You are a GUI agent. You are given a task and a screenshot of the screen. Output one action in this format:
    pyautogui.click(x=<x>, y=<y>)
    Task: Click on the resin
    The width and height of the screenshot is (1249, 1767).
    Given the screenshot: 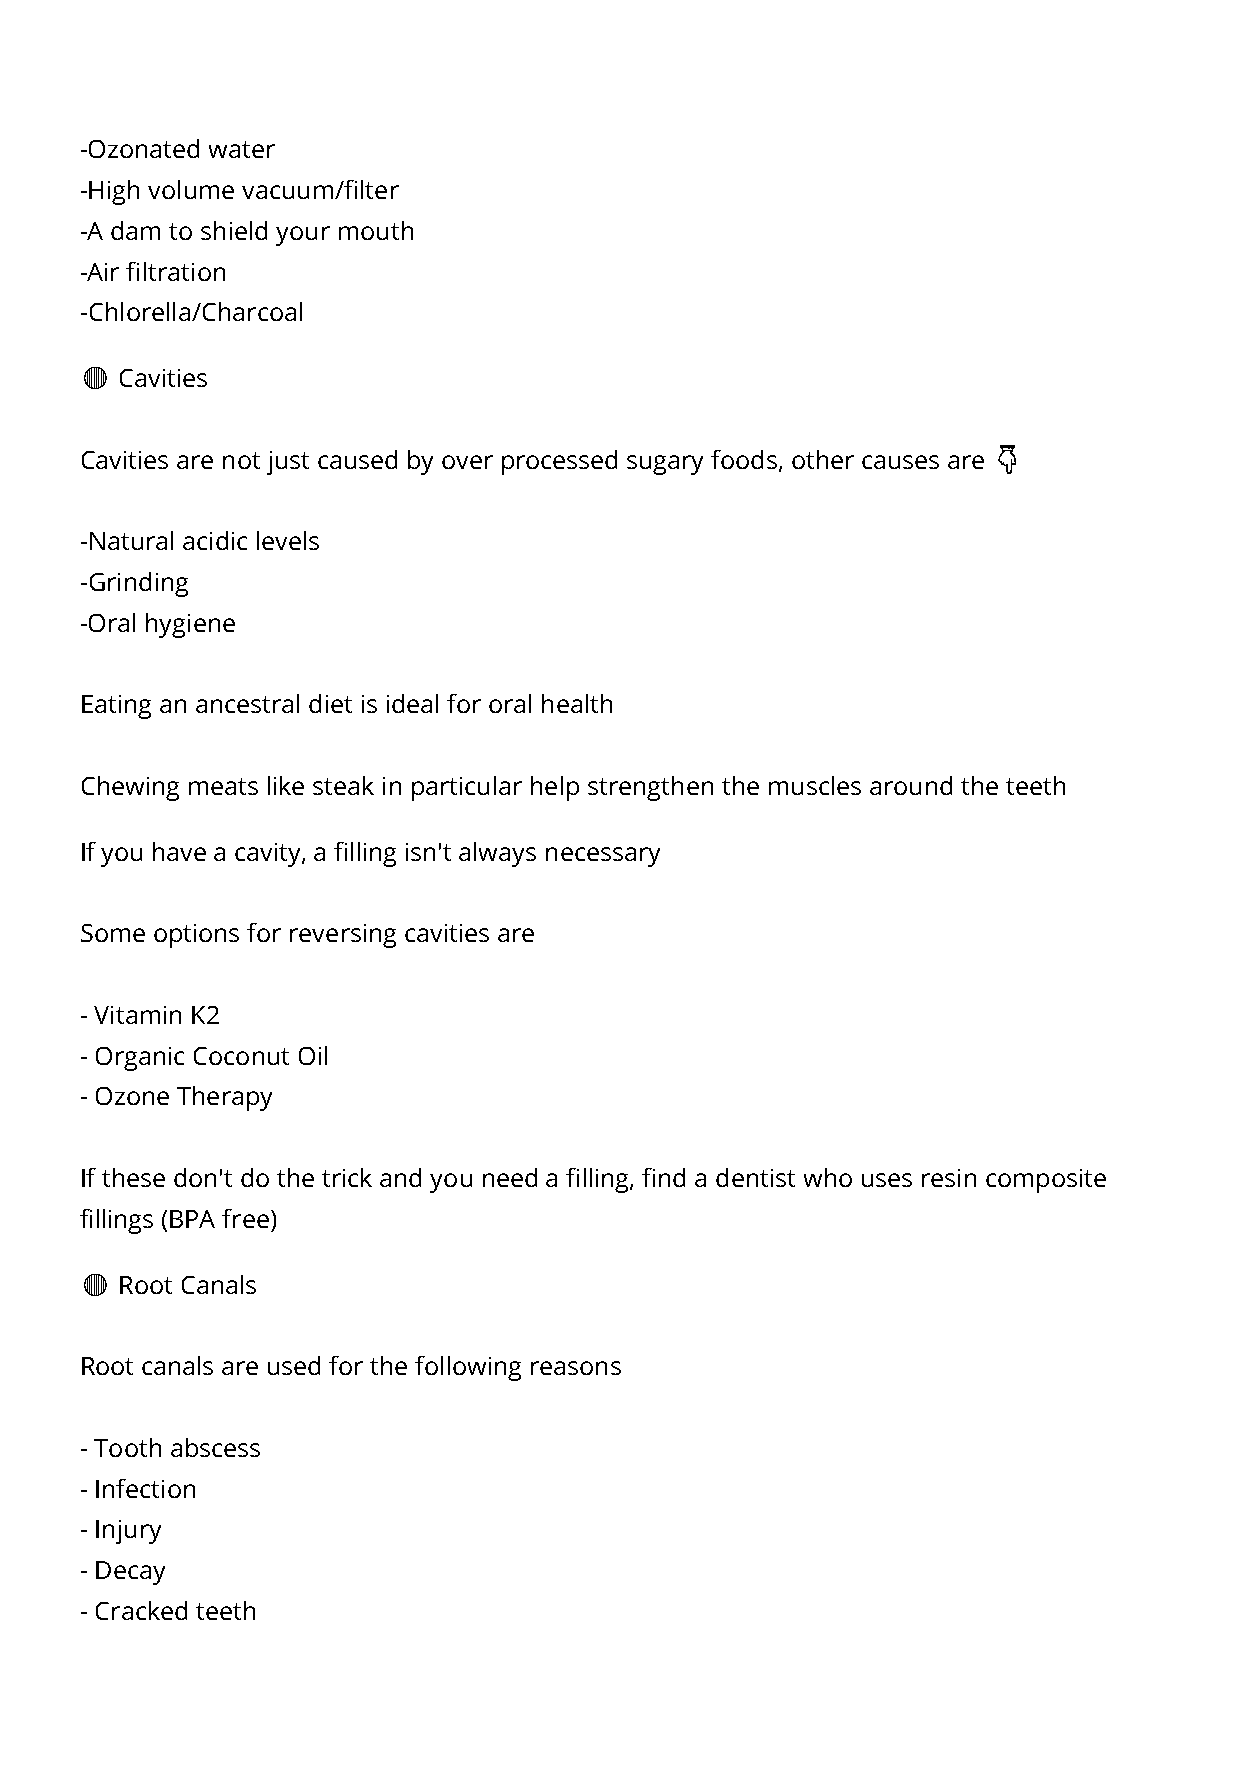 What is the action you would take?
    pyautogui.click(x=949, y=1178)
